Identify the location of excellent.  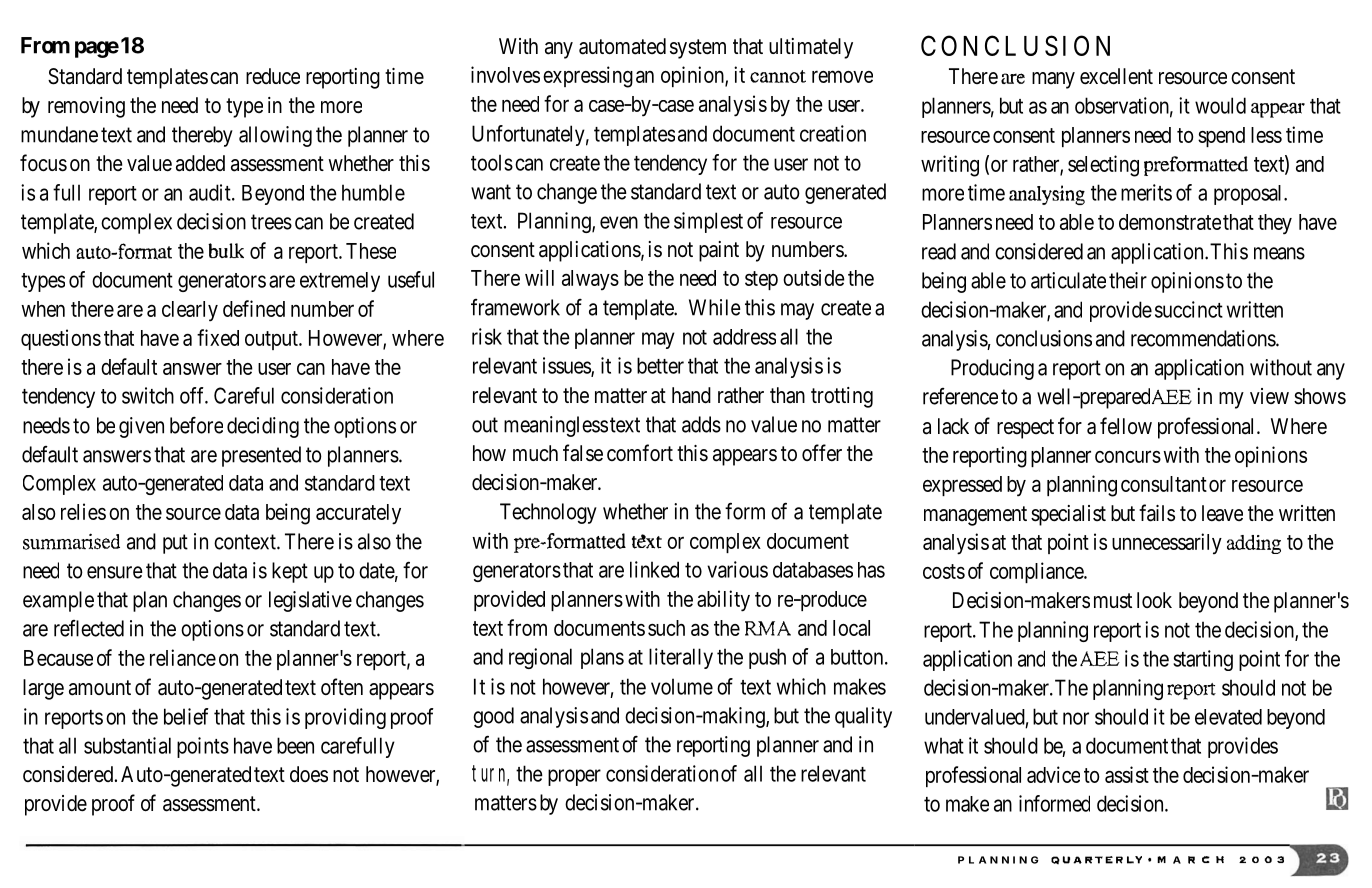
(1116, 76).
